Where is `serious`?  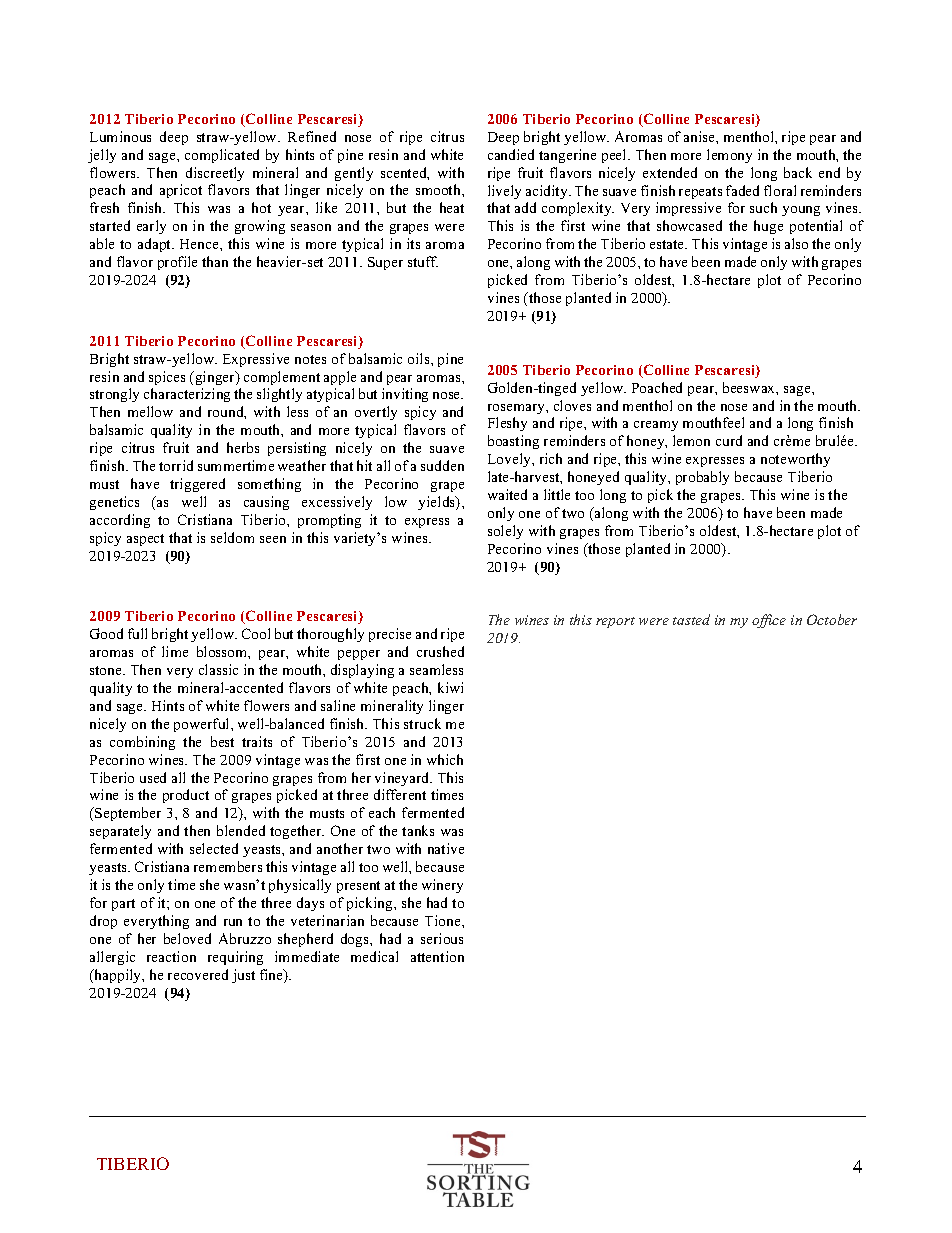
serious is located at coordinates (442, 938).
